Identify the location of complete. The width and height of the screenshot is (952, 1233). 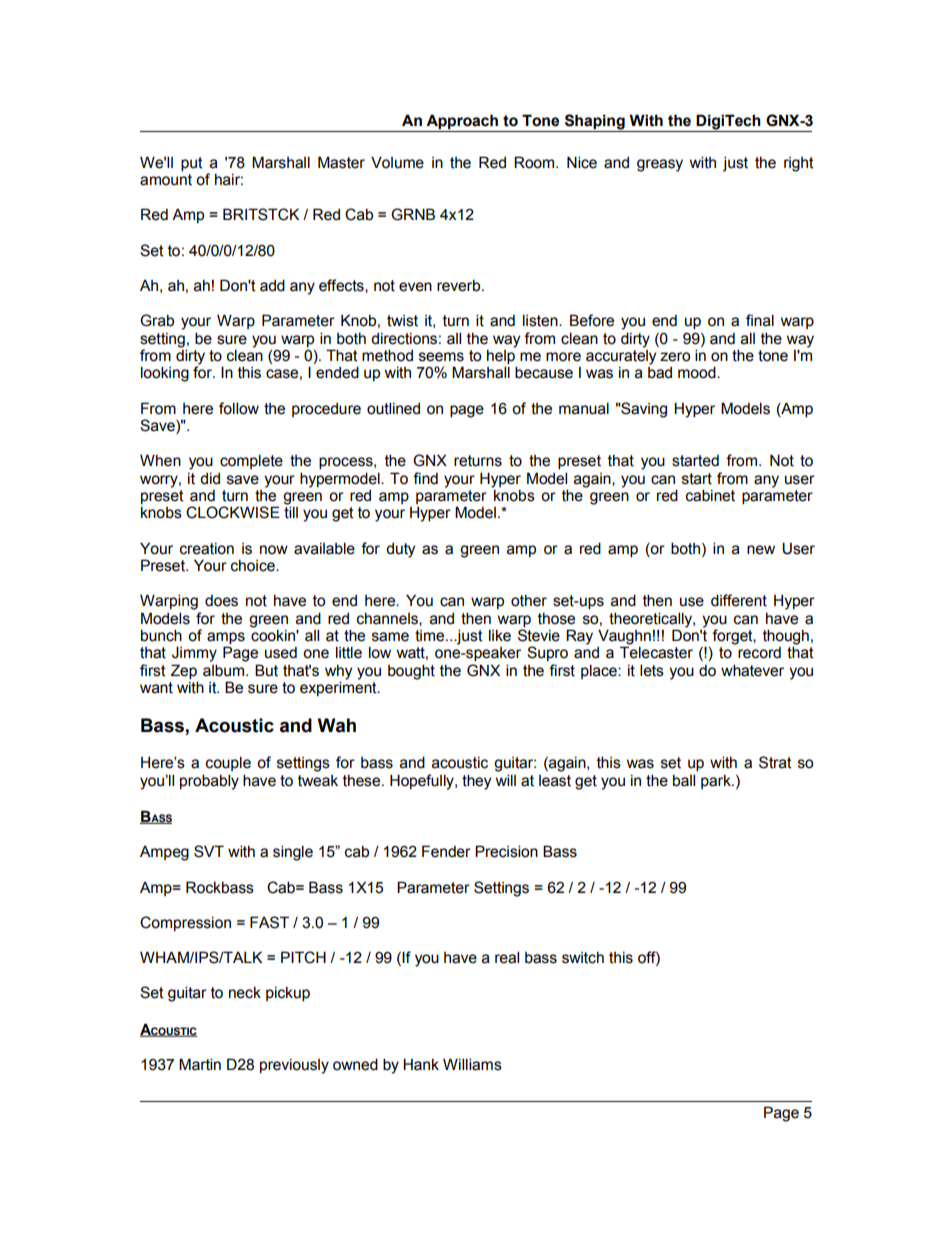
(251, 461).
